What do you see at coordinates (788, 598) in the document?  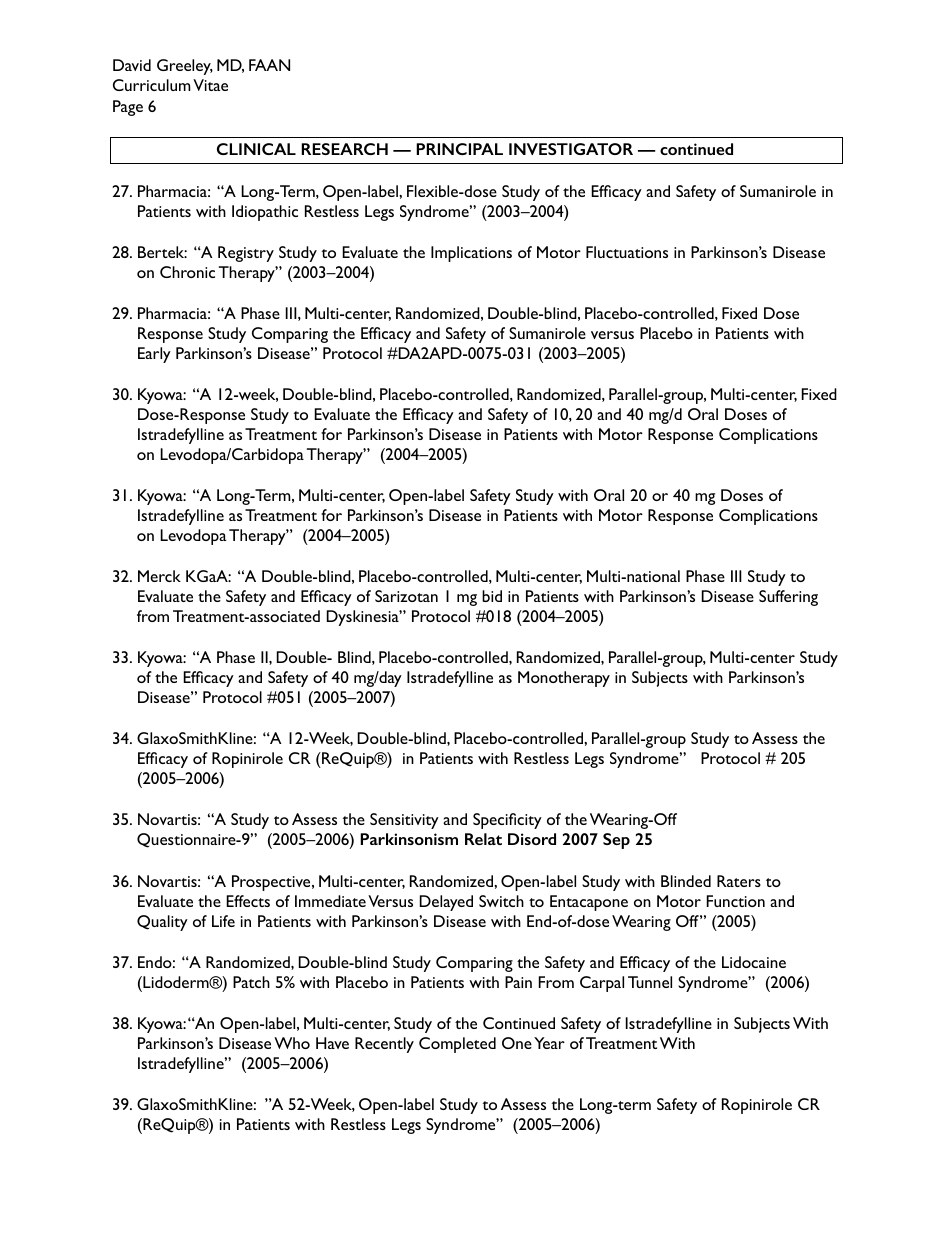 I see `Suffering` at bounding box center [788, 598].
